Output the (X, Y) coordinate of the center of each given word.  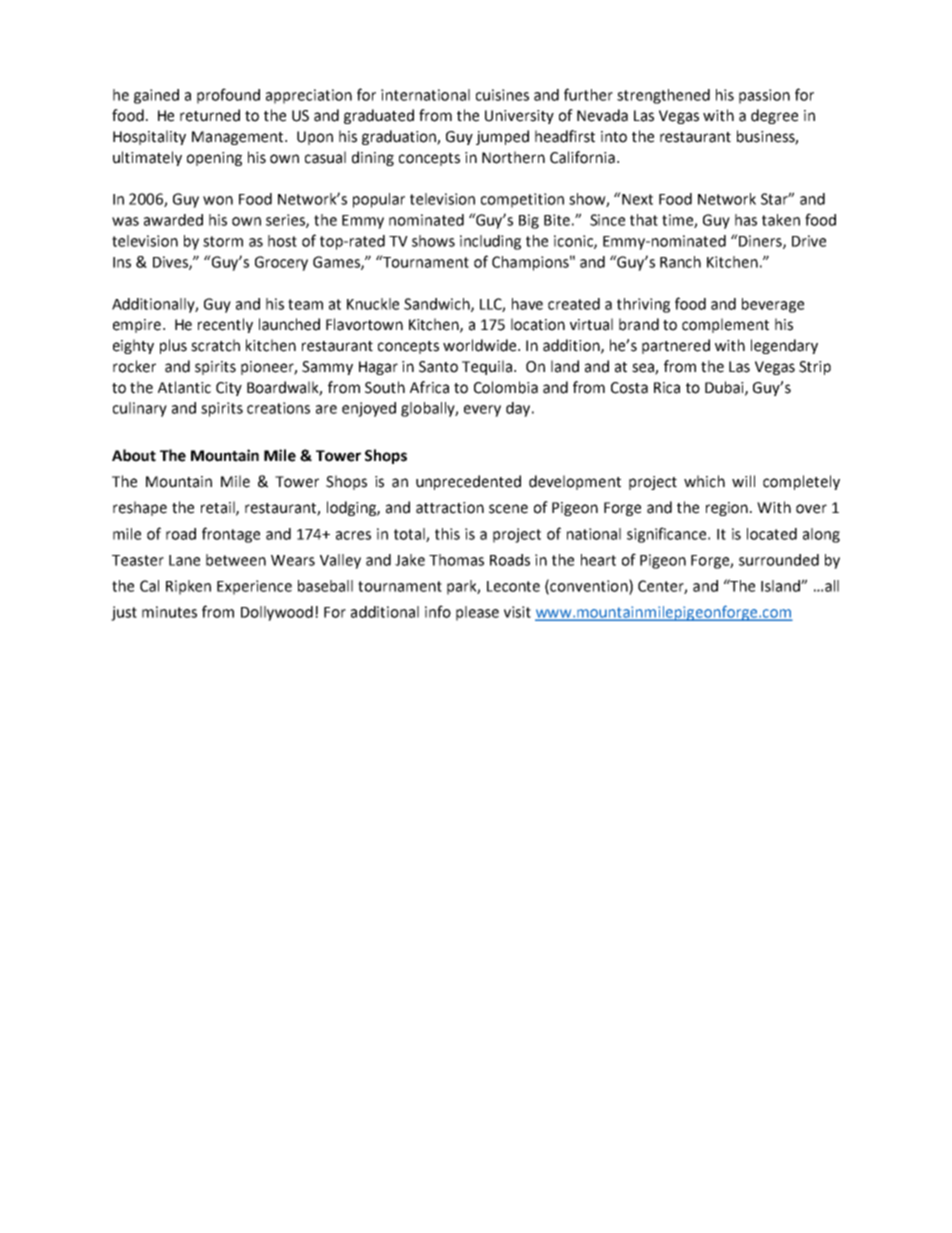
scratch (215, 345)
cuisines (502, 95)
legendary (784, 346)
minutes (169, 612)
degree (774, 116)
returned (210, 115)
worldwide (481, 345)
